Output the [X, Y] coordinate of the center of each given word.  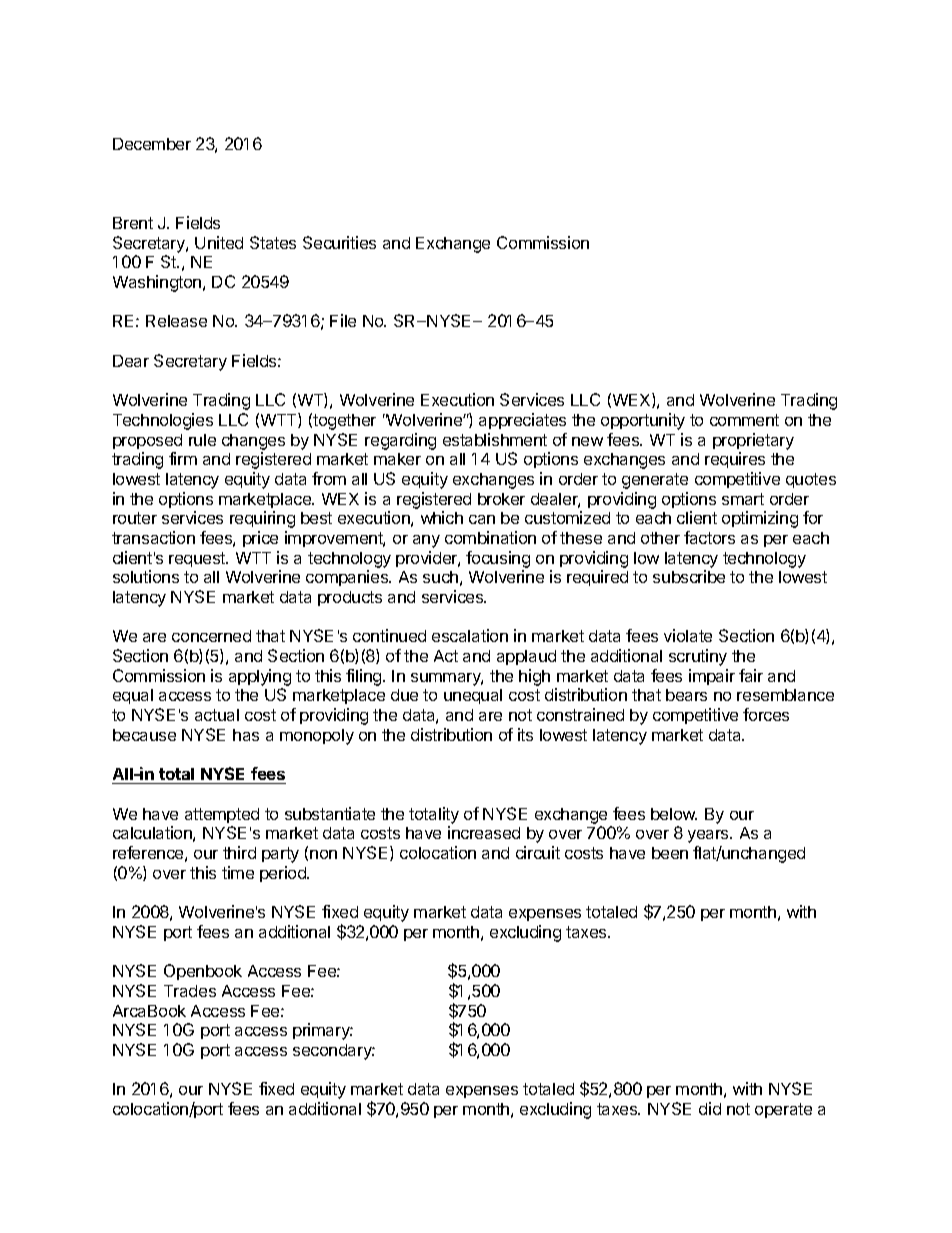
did [710, 1108]
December [152, 144]
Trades [190, 991]
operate [783, 1110]
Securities [339, 242]
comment [744, 420]
